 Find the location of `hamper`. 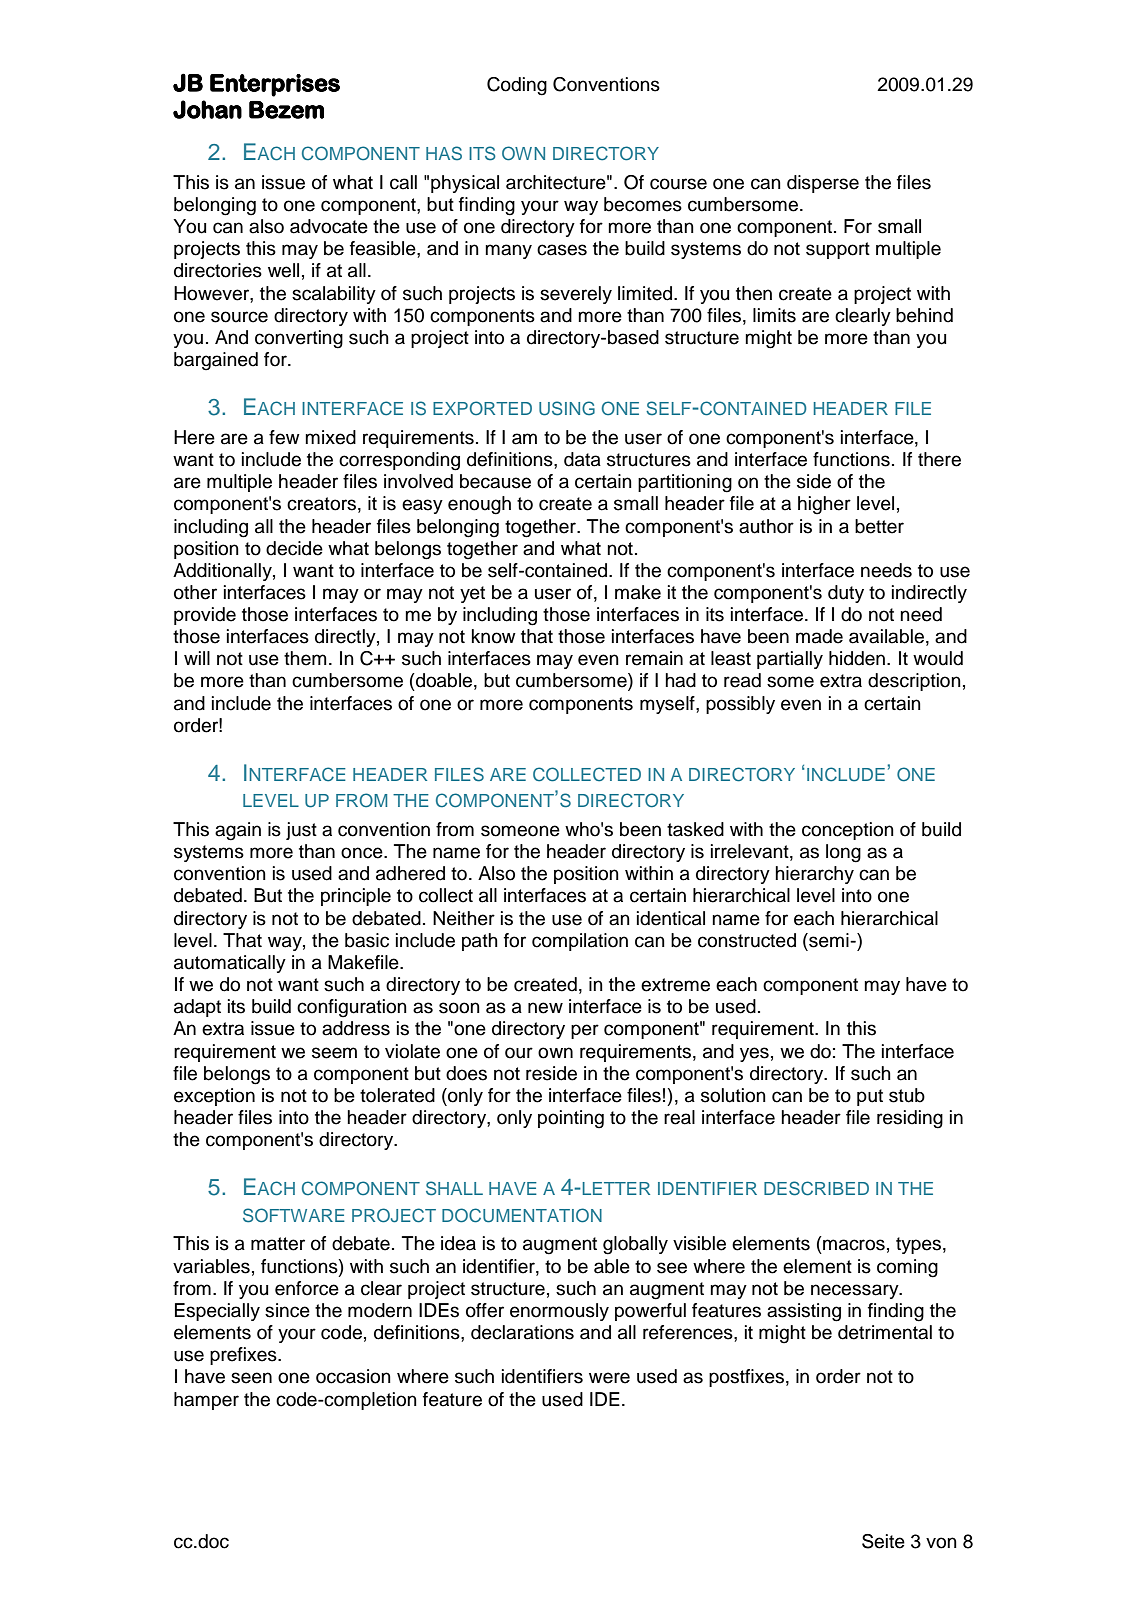

hamper is located at coordinates (206, 1401).
